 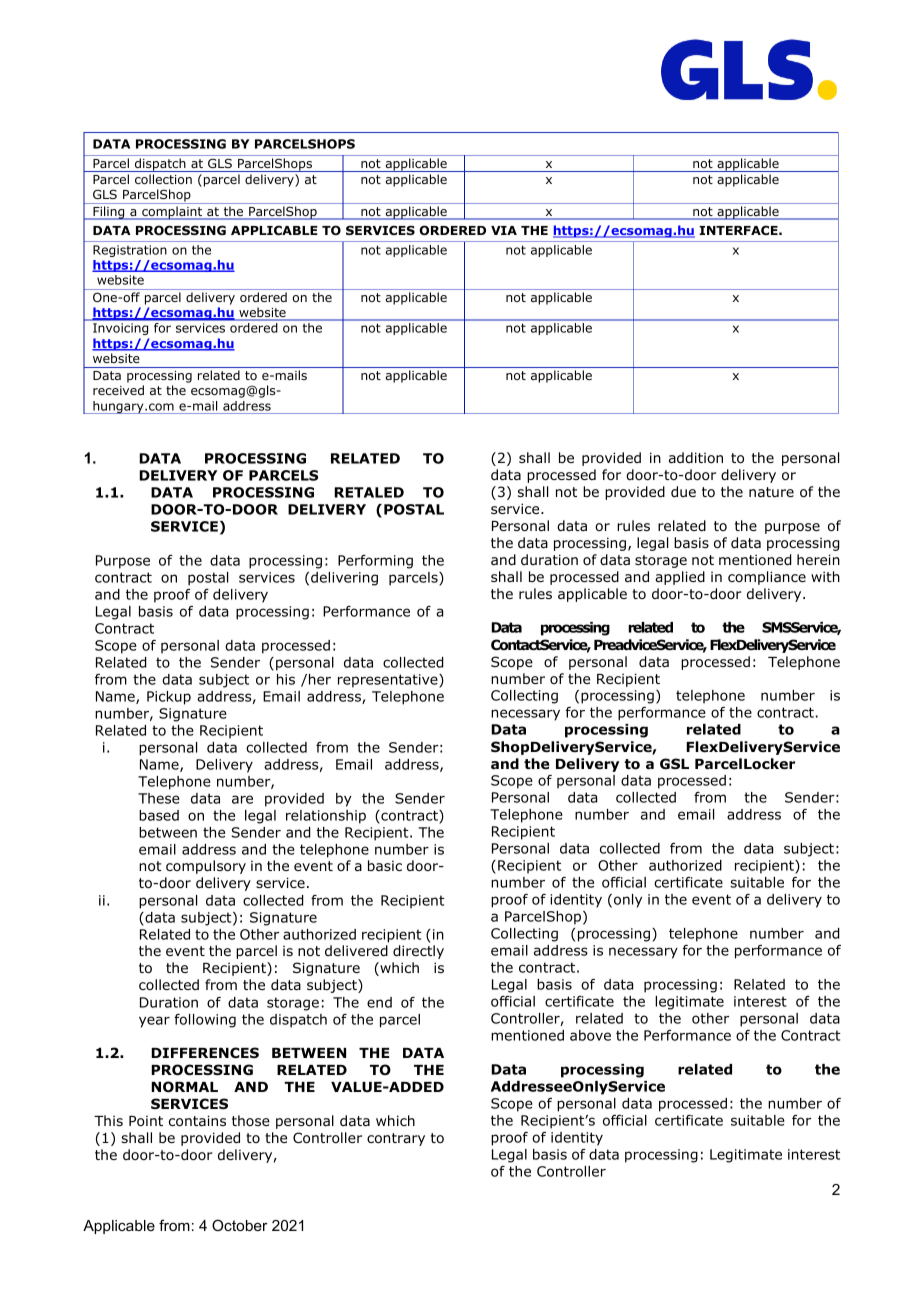 What do you see at coordinates (504, 230) in the document?
I see `VIA` at bounding box center [504, 230].
